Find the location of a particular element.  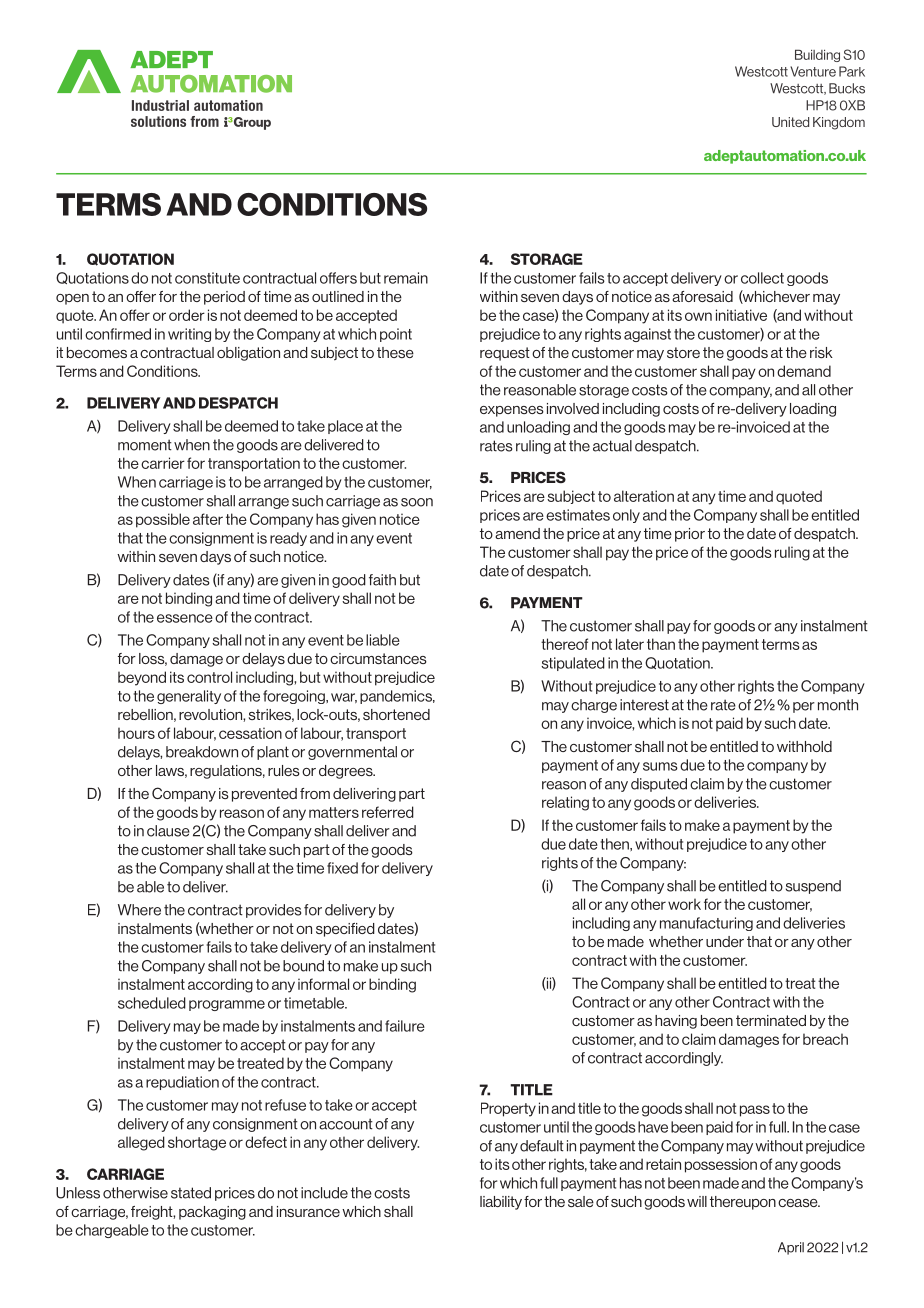

circumstances is located at coordinates (378, 658).
